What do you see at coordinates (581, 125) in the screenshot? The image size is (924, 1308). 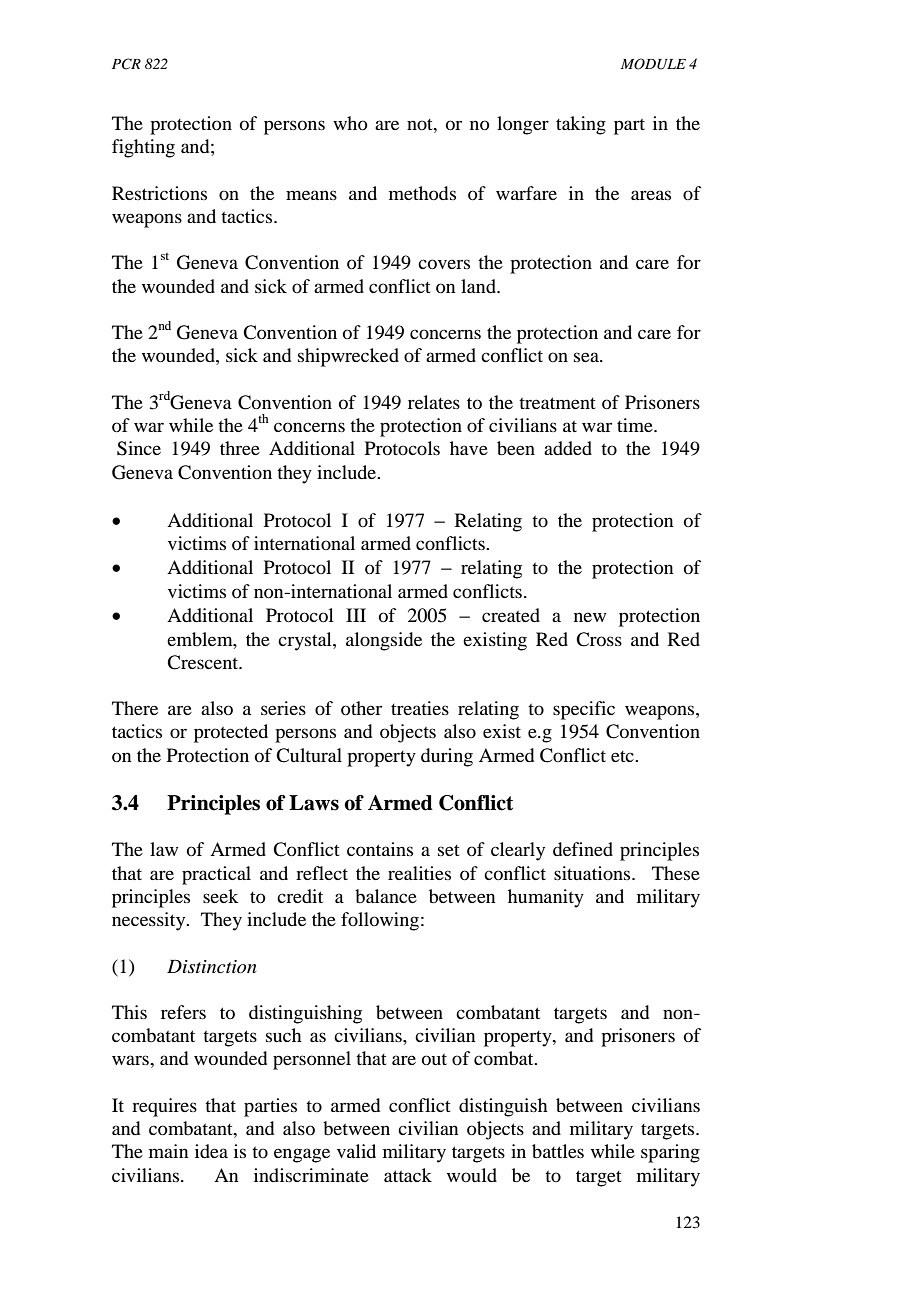 I see `taking` at bounding box center [581, 125].
